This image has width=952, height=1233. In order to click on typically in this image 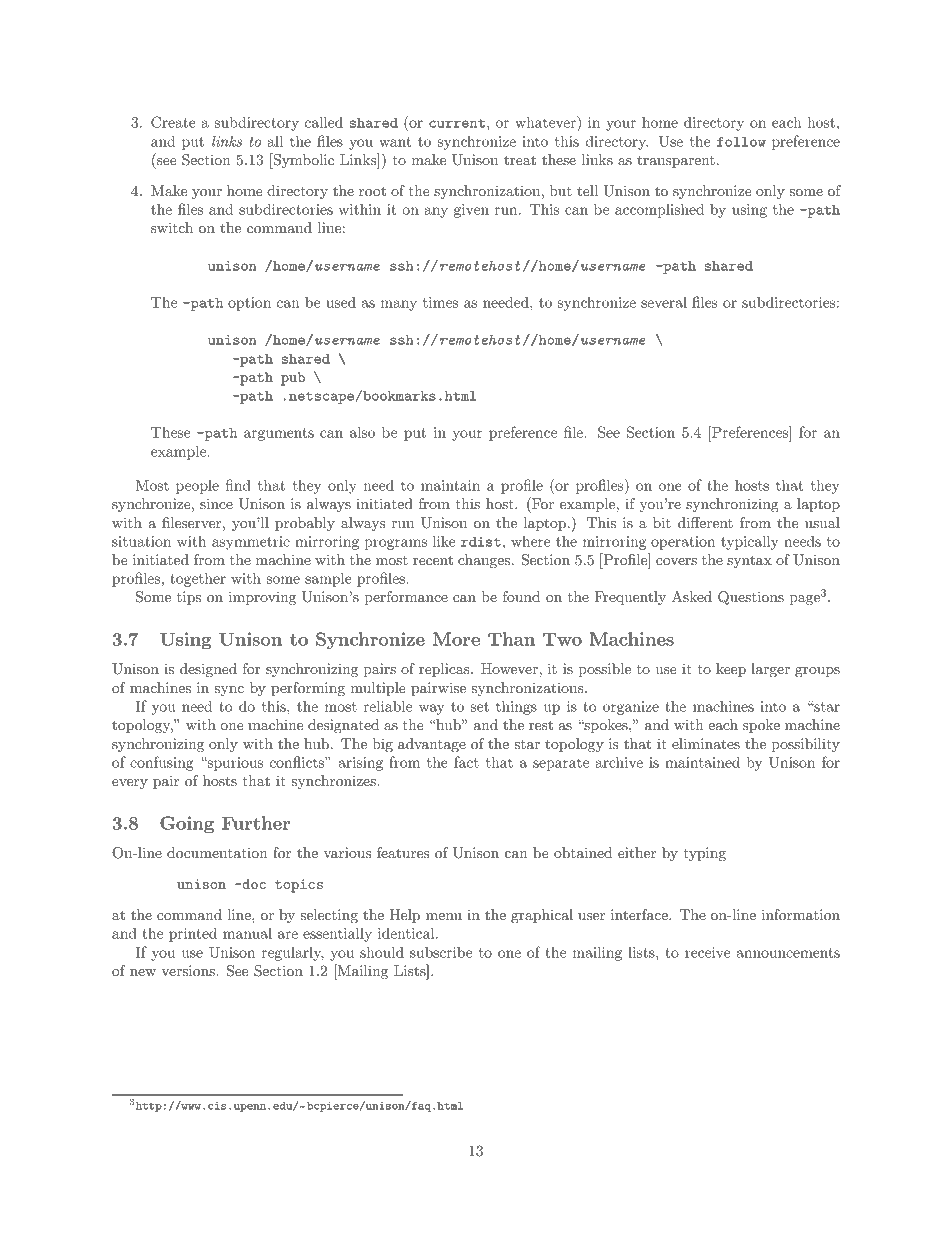, I will do `click(750, 542)`.
